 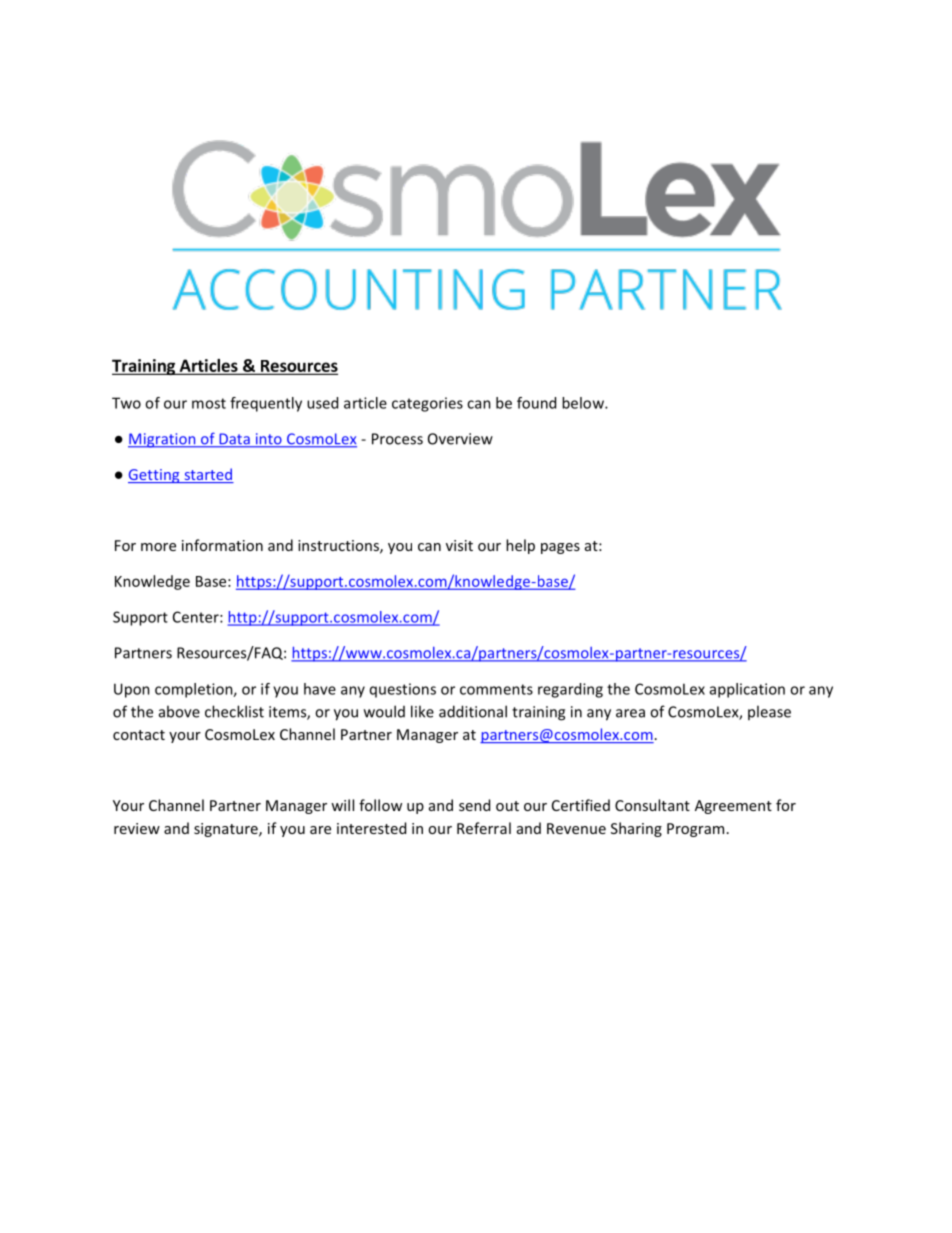 What do you see at coordinates (584, 403) in the document?
I see `below` at bounding box center [584, 403].
